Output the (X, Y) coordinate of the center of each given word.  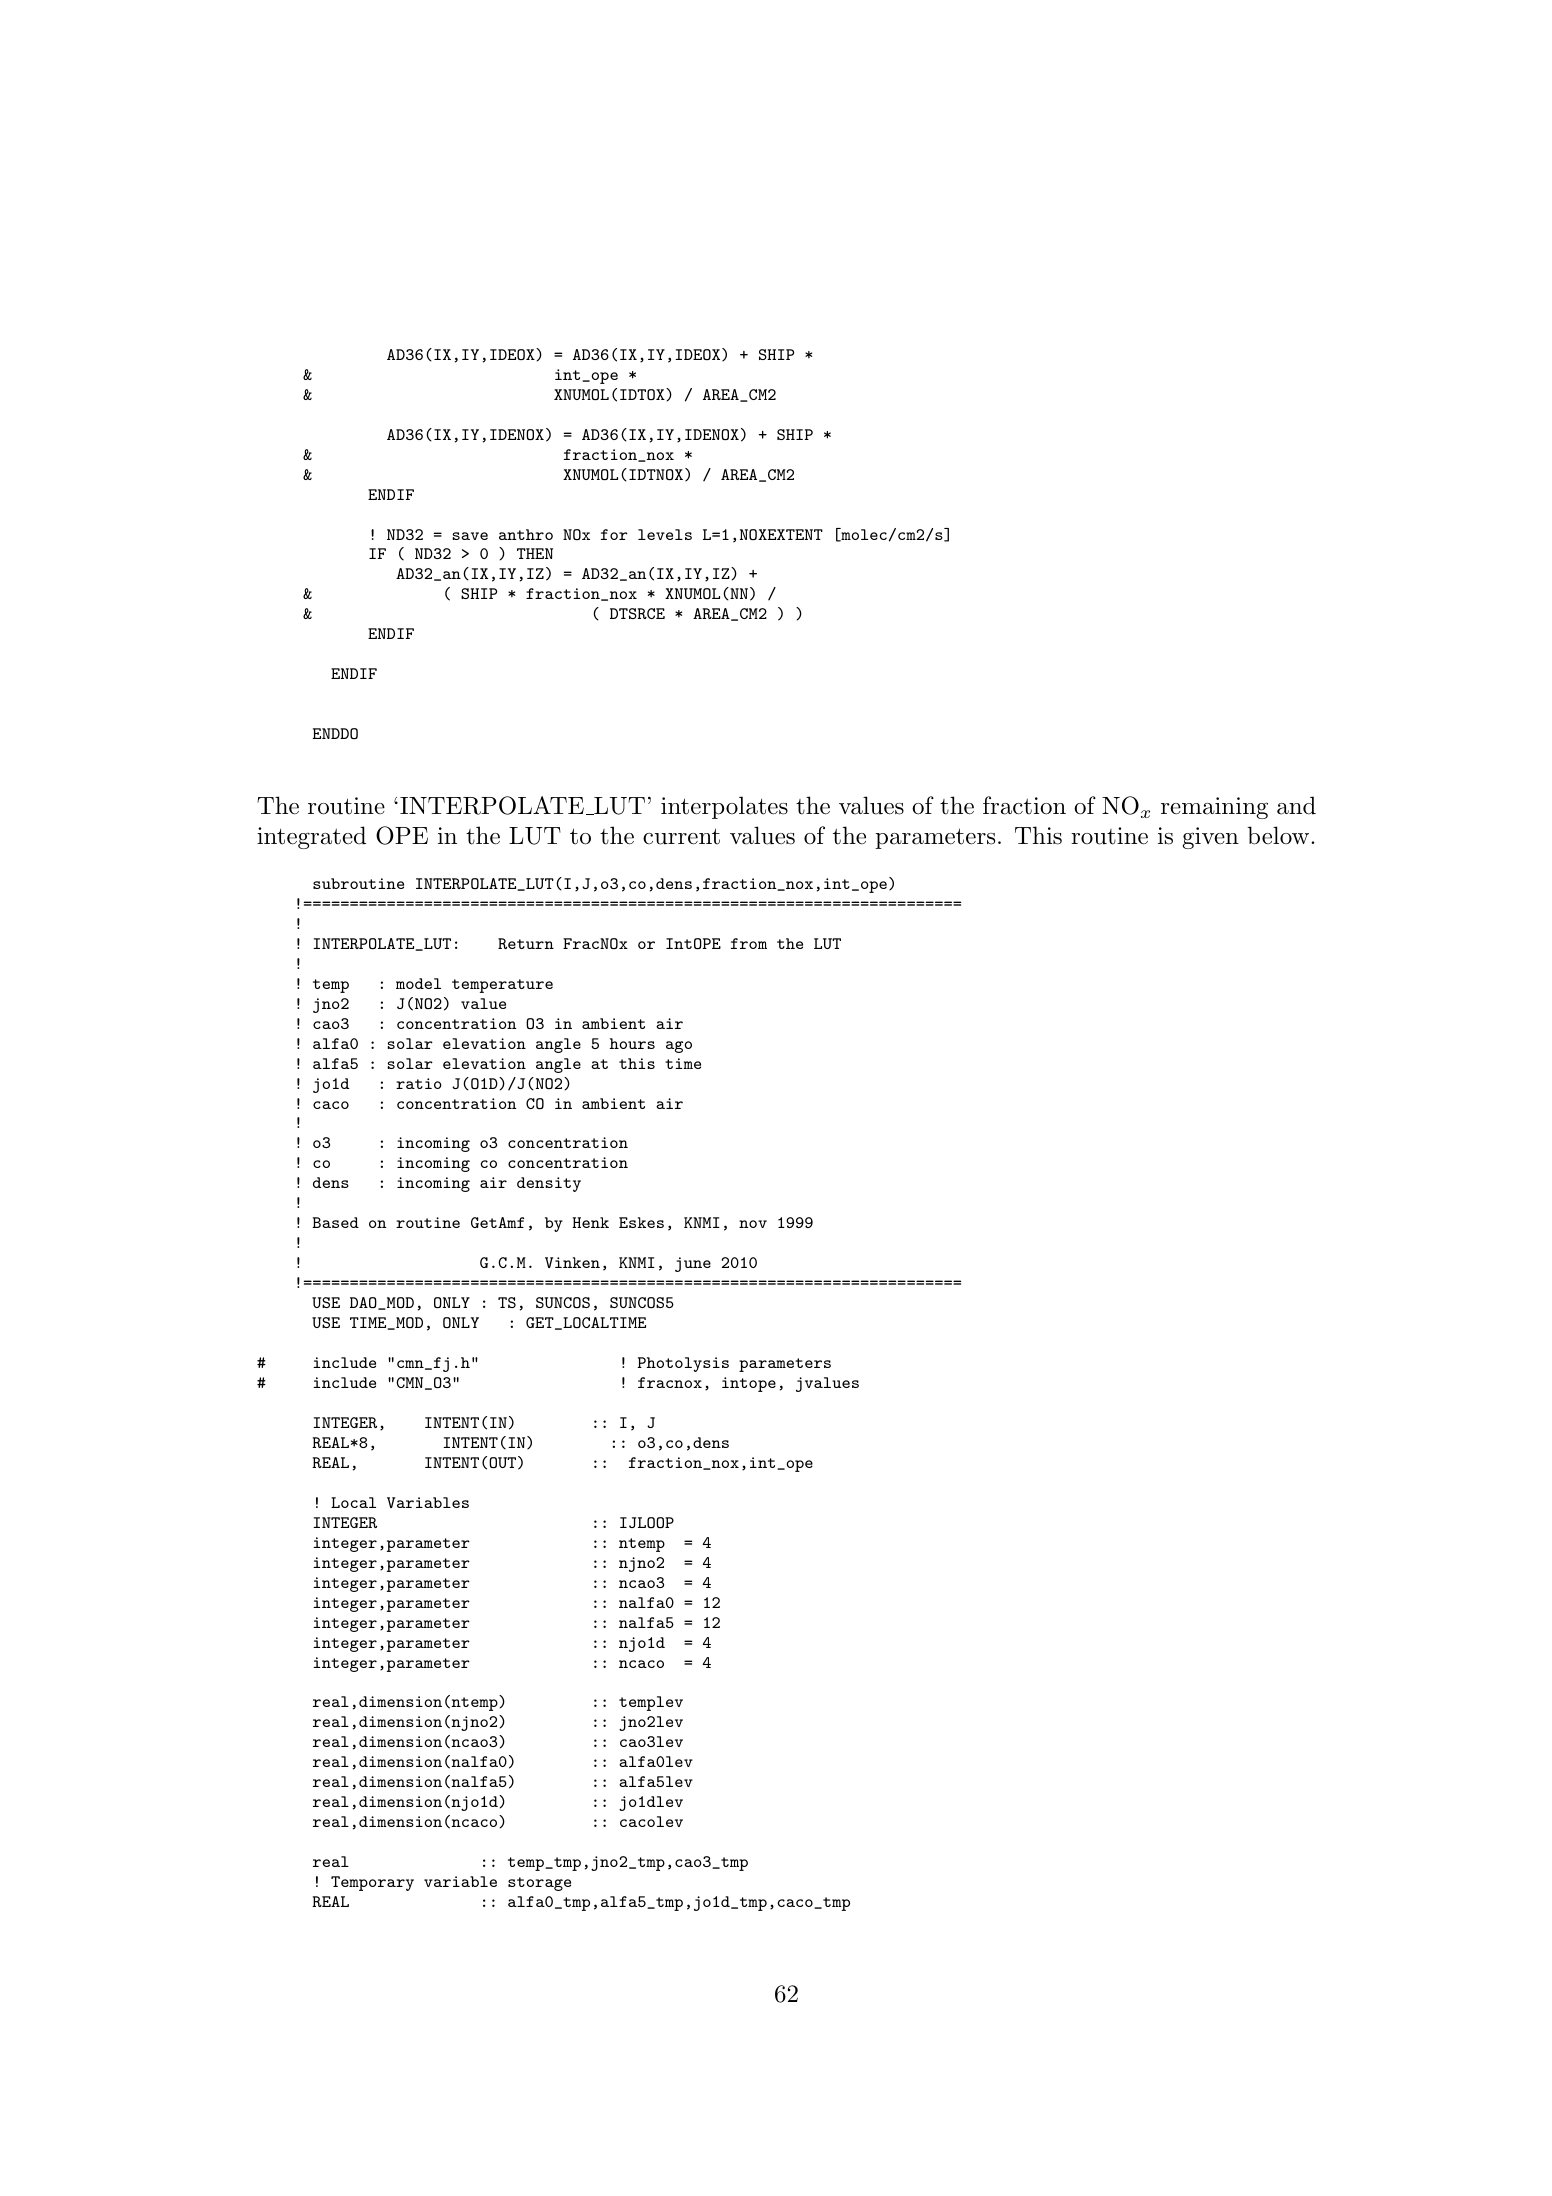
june (693, 1264)
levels (665, 534)
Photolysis (683, 1364)
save (470, 536)
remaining (1214, 808)
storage (539, 1884)
